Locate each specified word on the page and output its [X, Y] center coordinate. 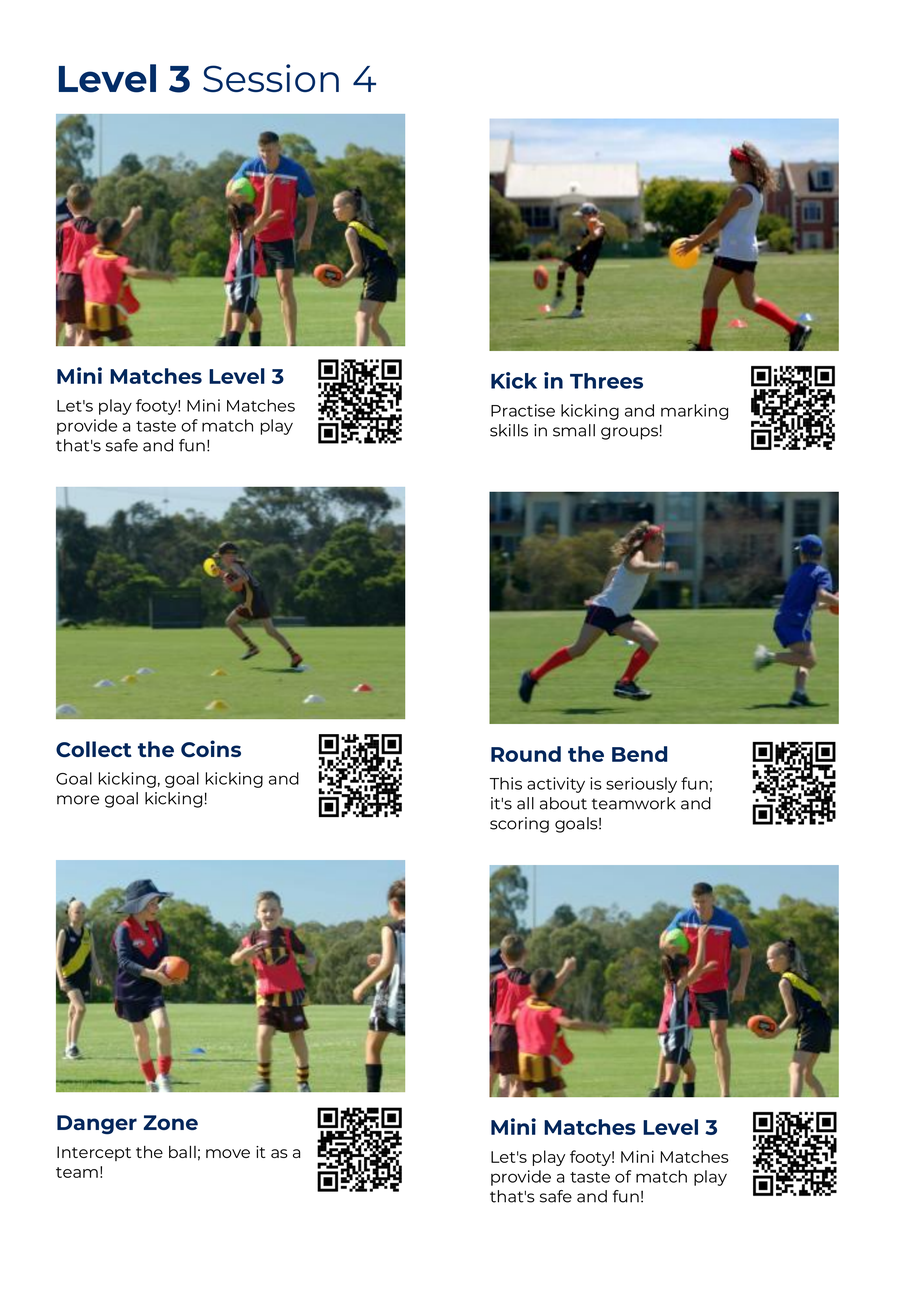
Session [271, 78]
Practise [523, 410]
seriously [641, 785]
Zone [170, 1122]
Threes [606, 381]
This [506, 783]
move [228, 1153]
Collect [94, 749]
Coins [211, 749]
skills [509, 430]
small [574, 430]
